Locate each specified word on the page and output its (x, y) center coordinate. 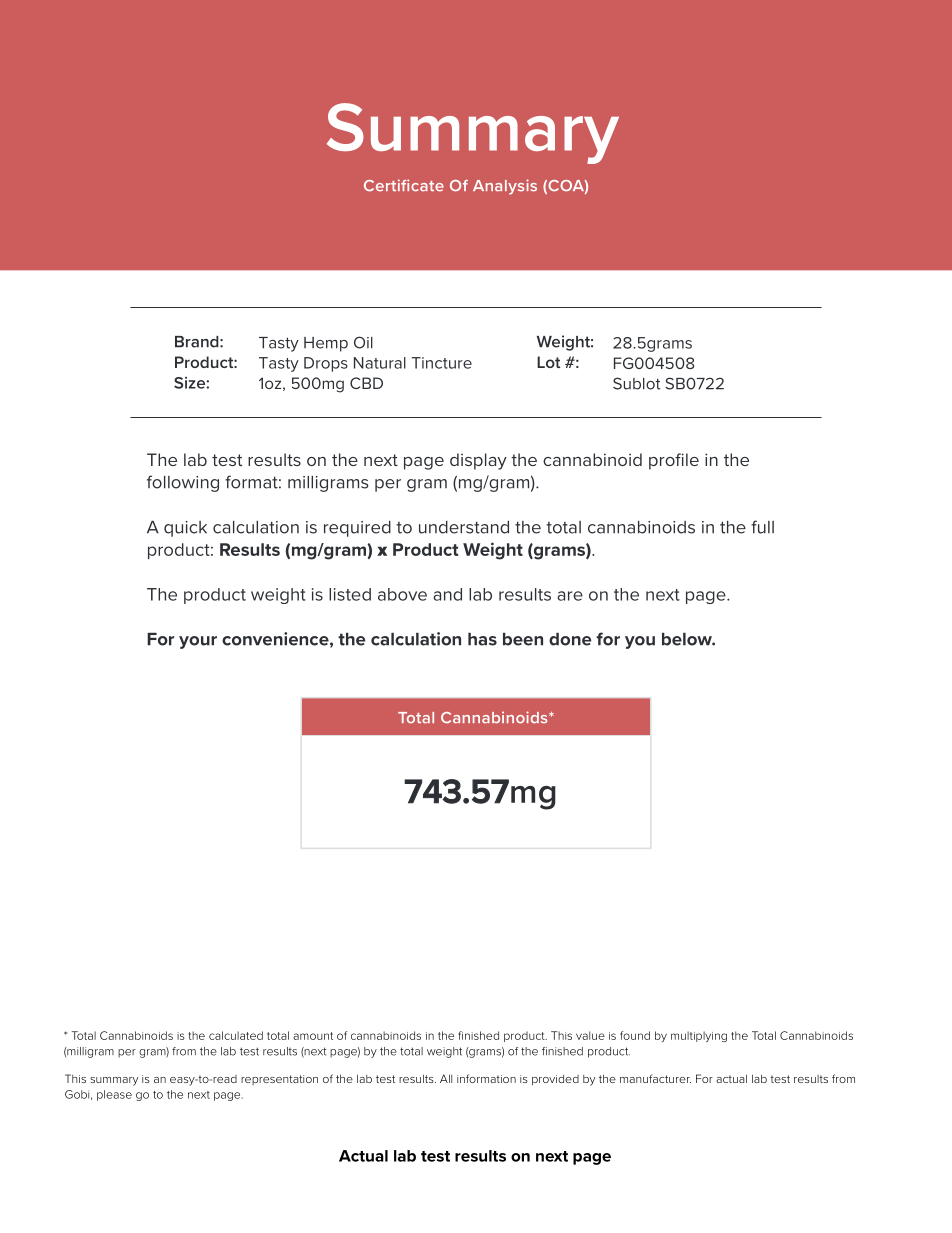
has (482, 639)
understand (464, 527)
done (570, 639)
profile (674, 461)
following (183, 483)
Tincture (442, 363)
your (198, 642)
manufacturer (655, 1078)
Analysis (505, 187)
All (446, 1078)
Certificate (404, 185)
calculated (236, 1035)
